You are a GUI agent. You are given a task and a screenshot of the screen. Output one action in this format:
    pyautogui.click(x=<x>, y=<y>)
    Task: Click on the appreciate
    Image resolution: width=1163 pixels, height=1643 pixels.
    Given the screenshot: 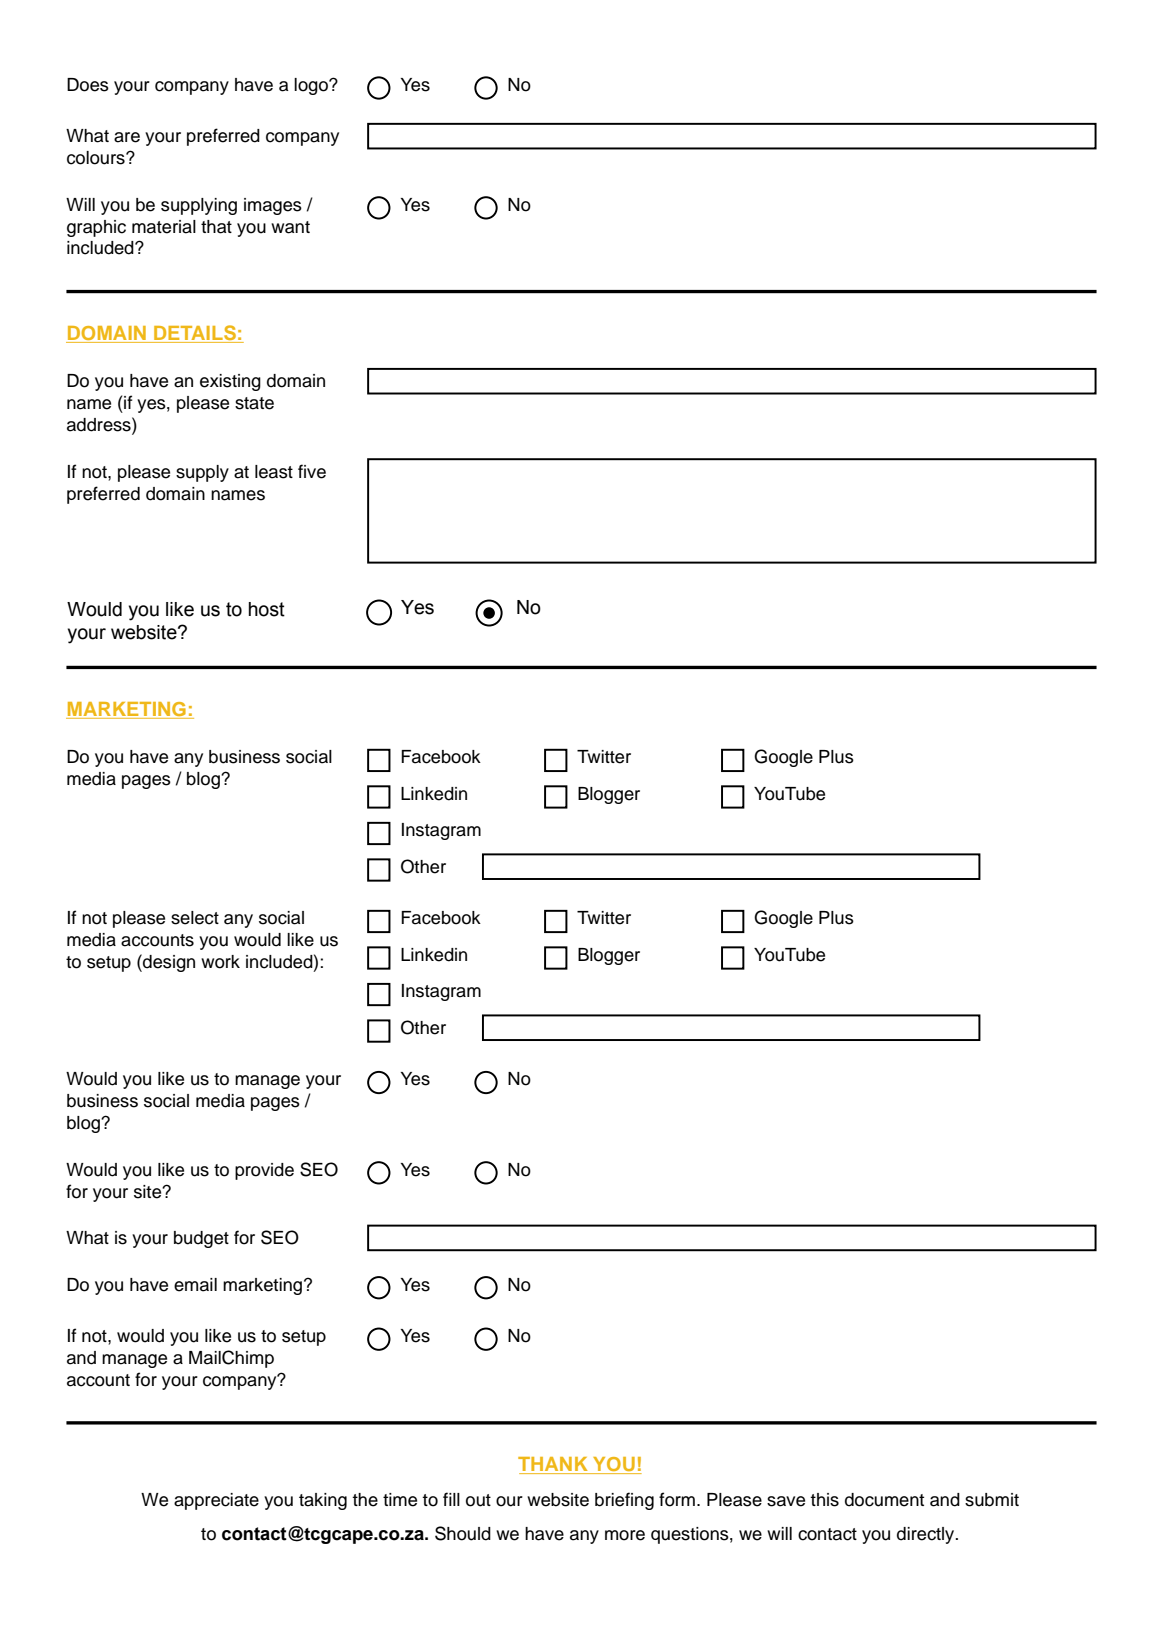 What is the action you would take?
    pyautogui.click(x=216, y=1501)
